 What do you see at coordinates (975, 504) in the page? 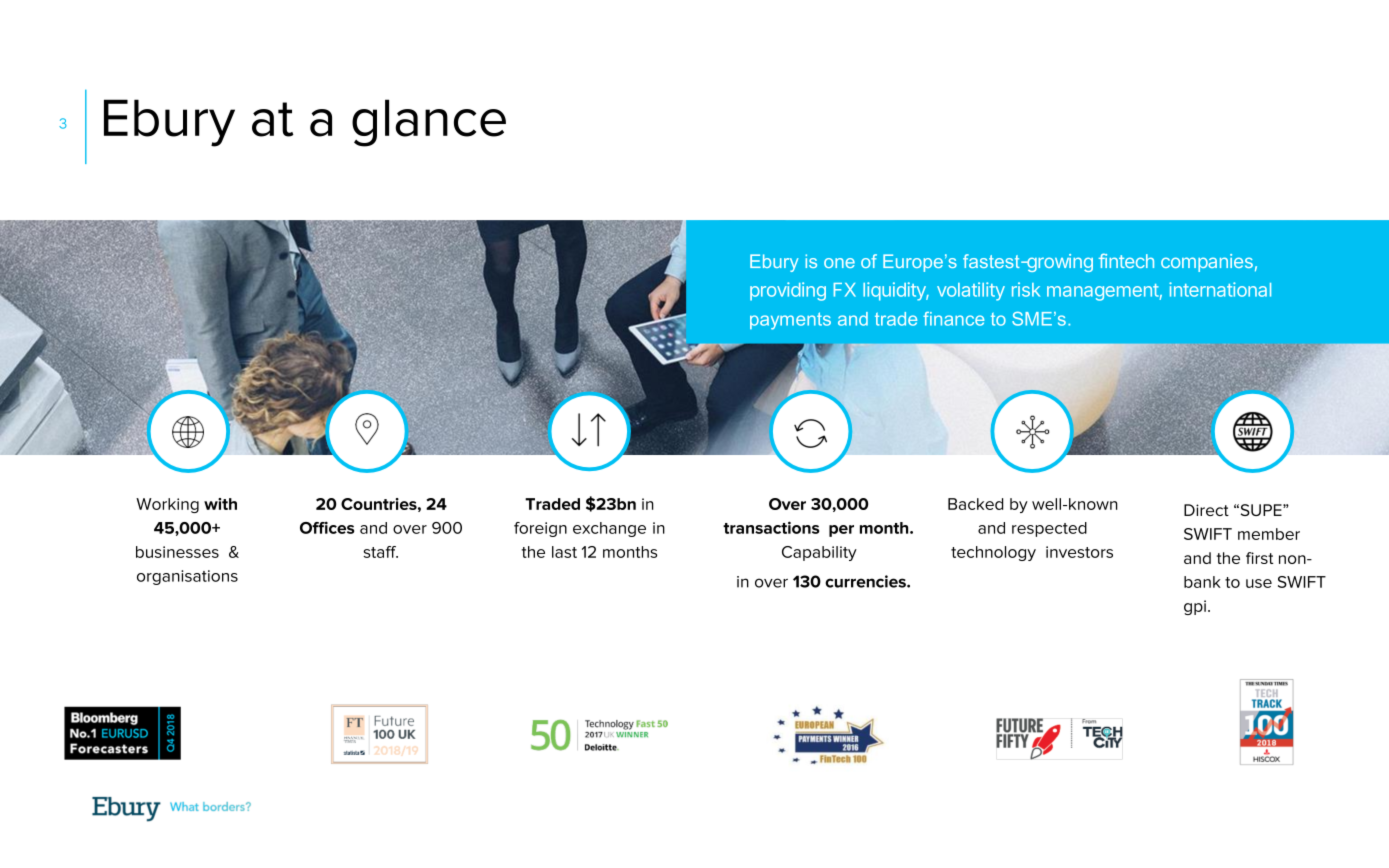
I see `Backed` at bounding box center [975, 504].
